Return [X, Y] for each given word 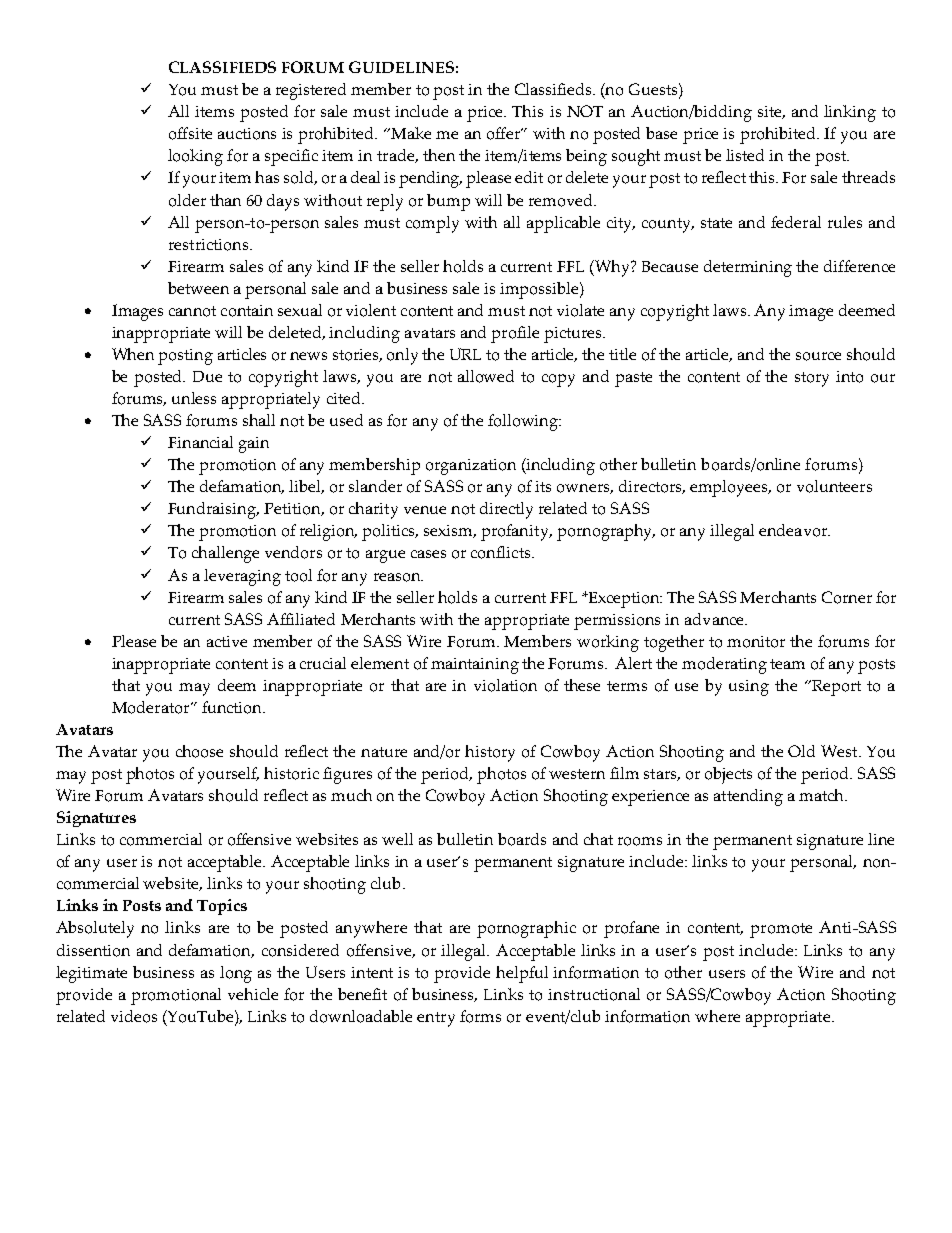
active [227, 641]
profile [515, 334]
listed [745, 155]
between [198, 288]
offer [504, 133]
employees [730, 488]
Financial [200, 442]
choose [199, 751]
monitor [756, 642]
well [397, 839]
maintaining [475, 666]
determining [748, 268]
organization [471, 467]
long [236, 974]
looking [195, 157]
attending [748, 797]
